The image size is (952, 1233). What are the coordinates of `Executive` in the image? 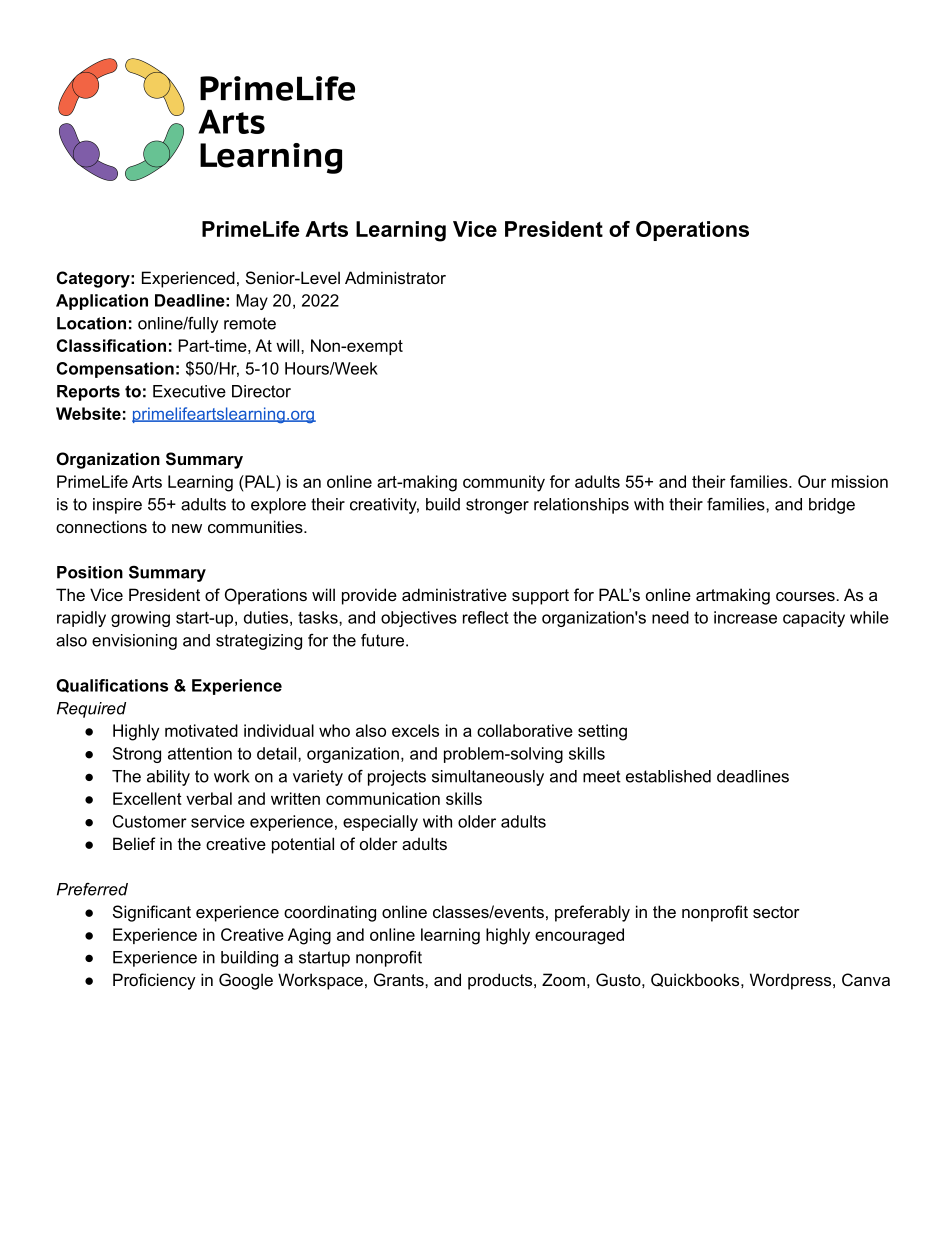 It's located at (189, 391).
